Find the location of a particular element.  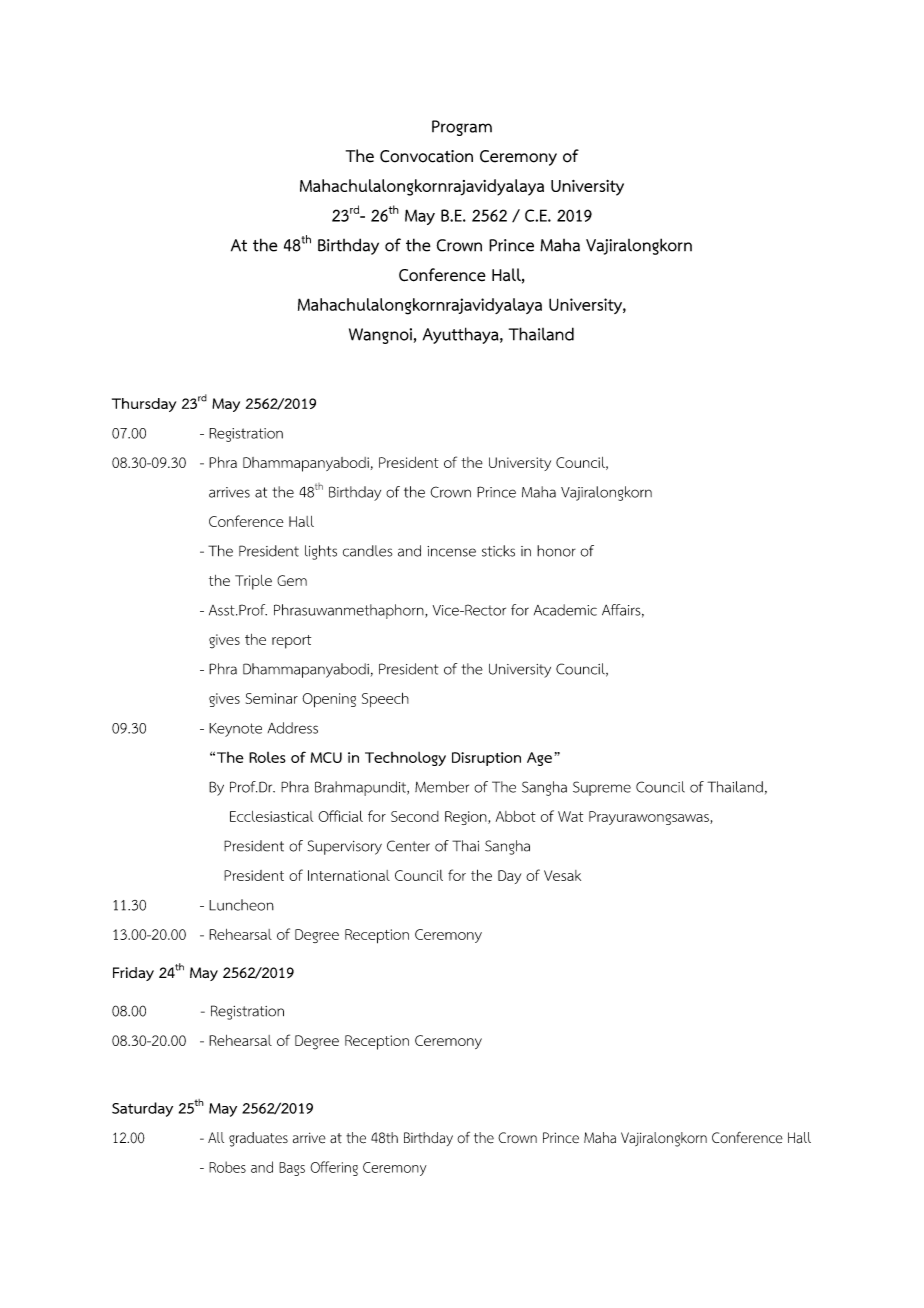

Academic is located at coordinates (565, 610).
